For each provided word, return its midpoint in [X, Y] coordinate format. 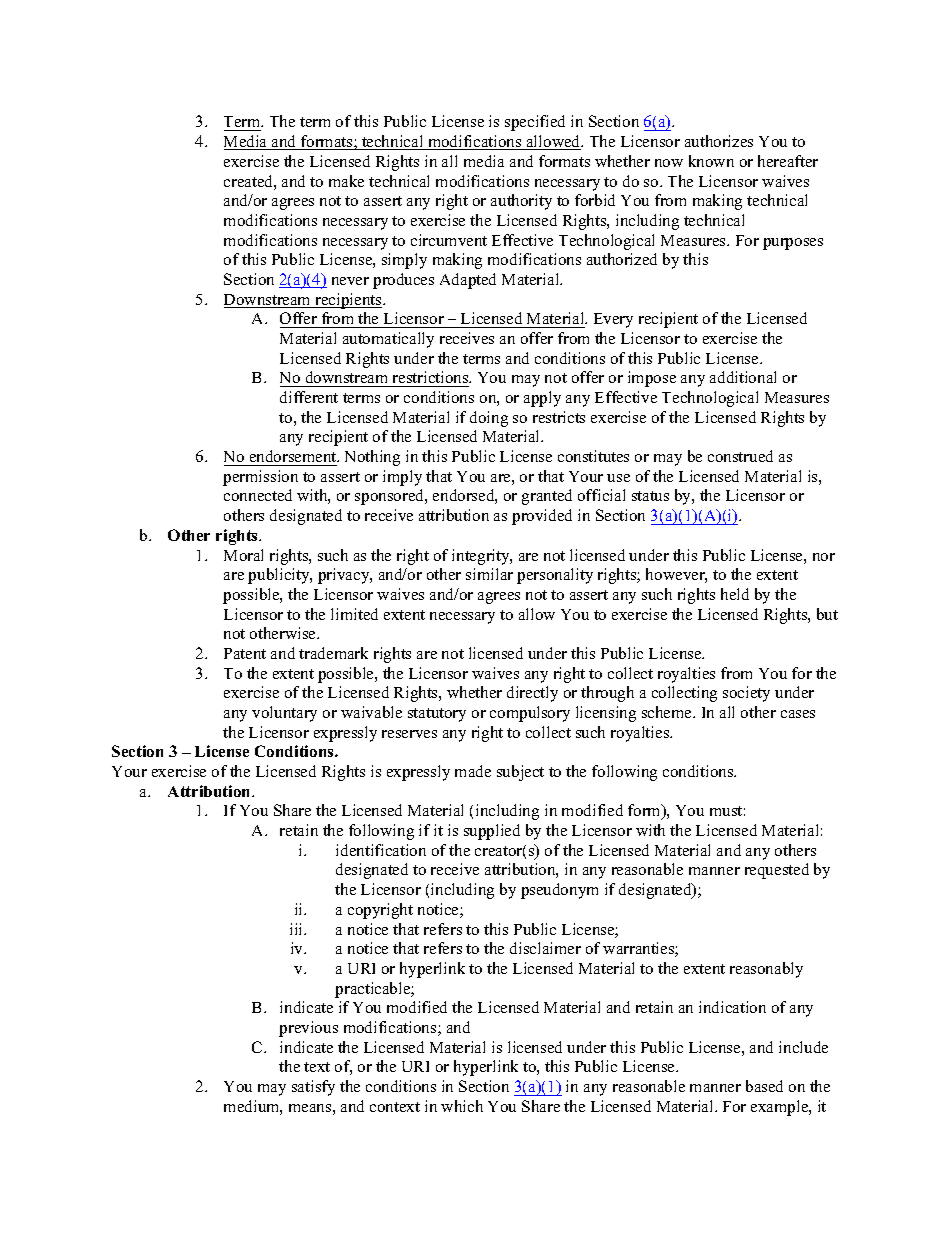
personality [555, 576]
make [346, 181]
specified [535, 123]
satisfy [313, 1088]
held [735, 594]
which [462, 1106]
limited [354, 614]
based [764, 1086]
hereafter [788, 161]
